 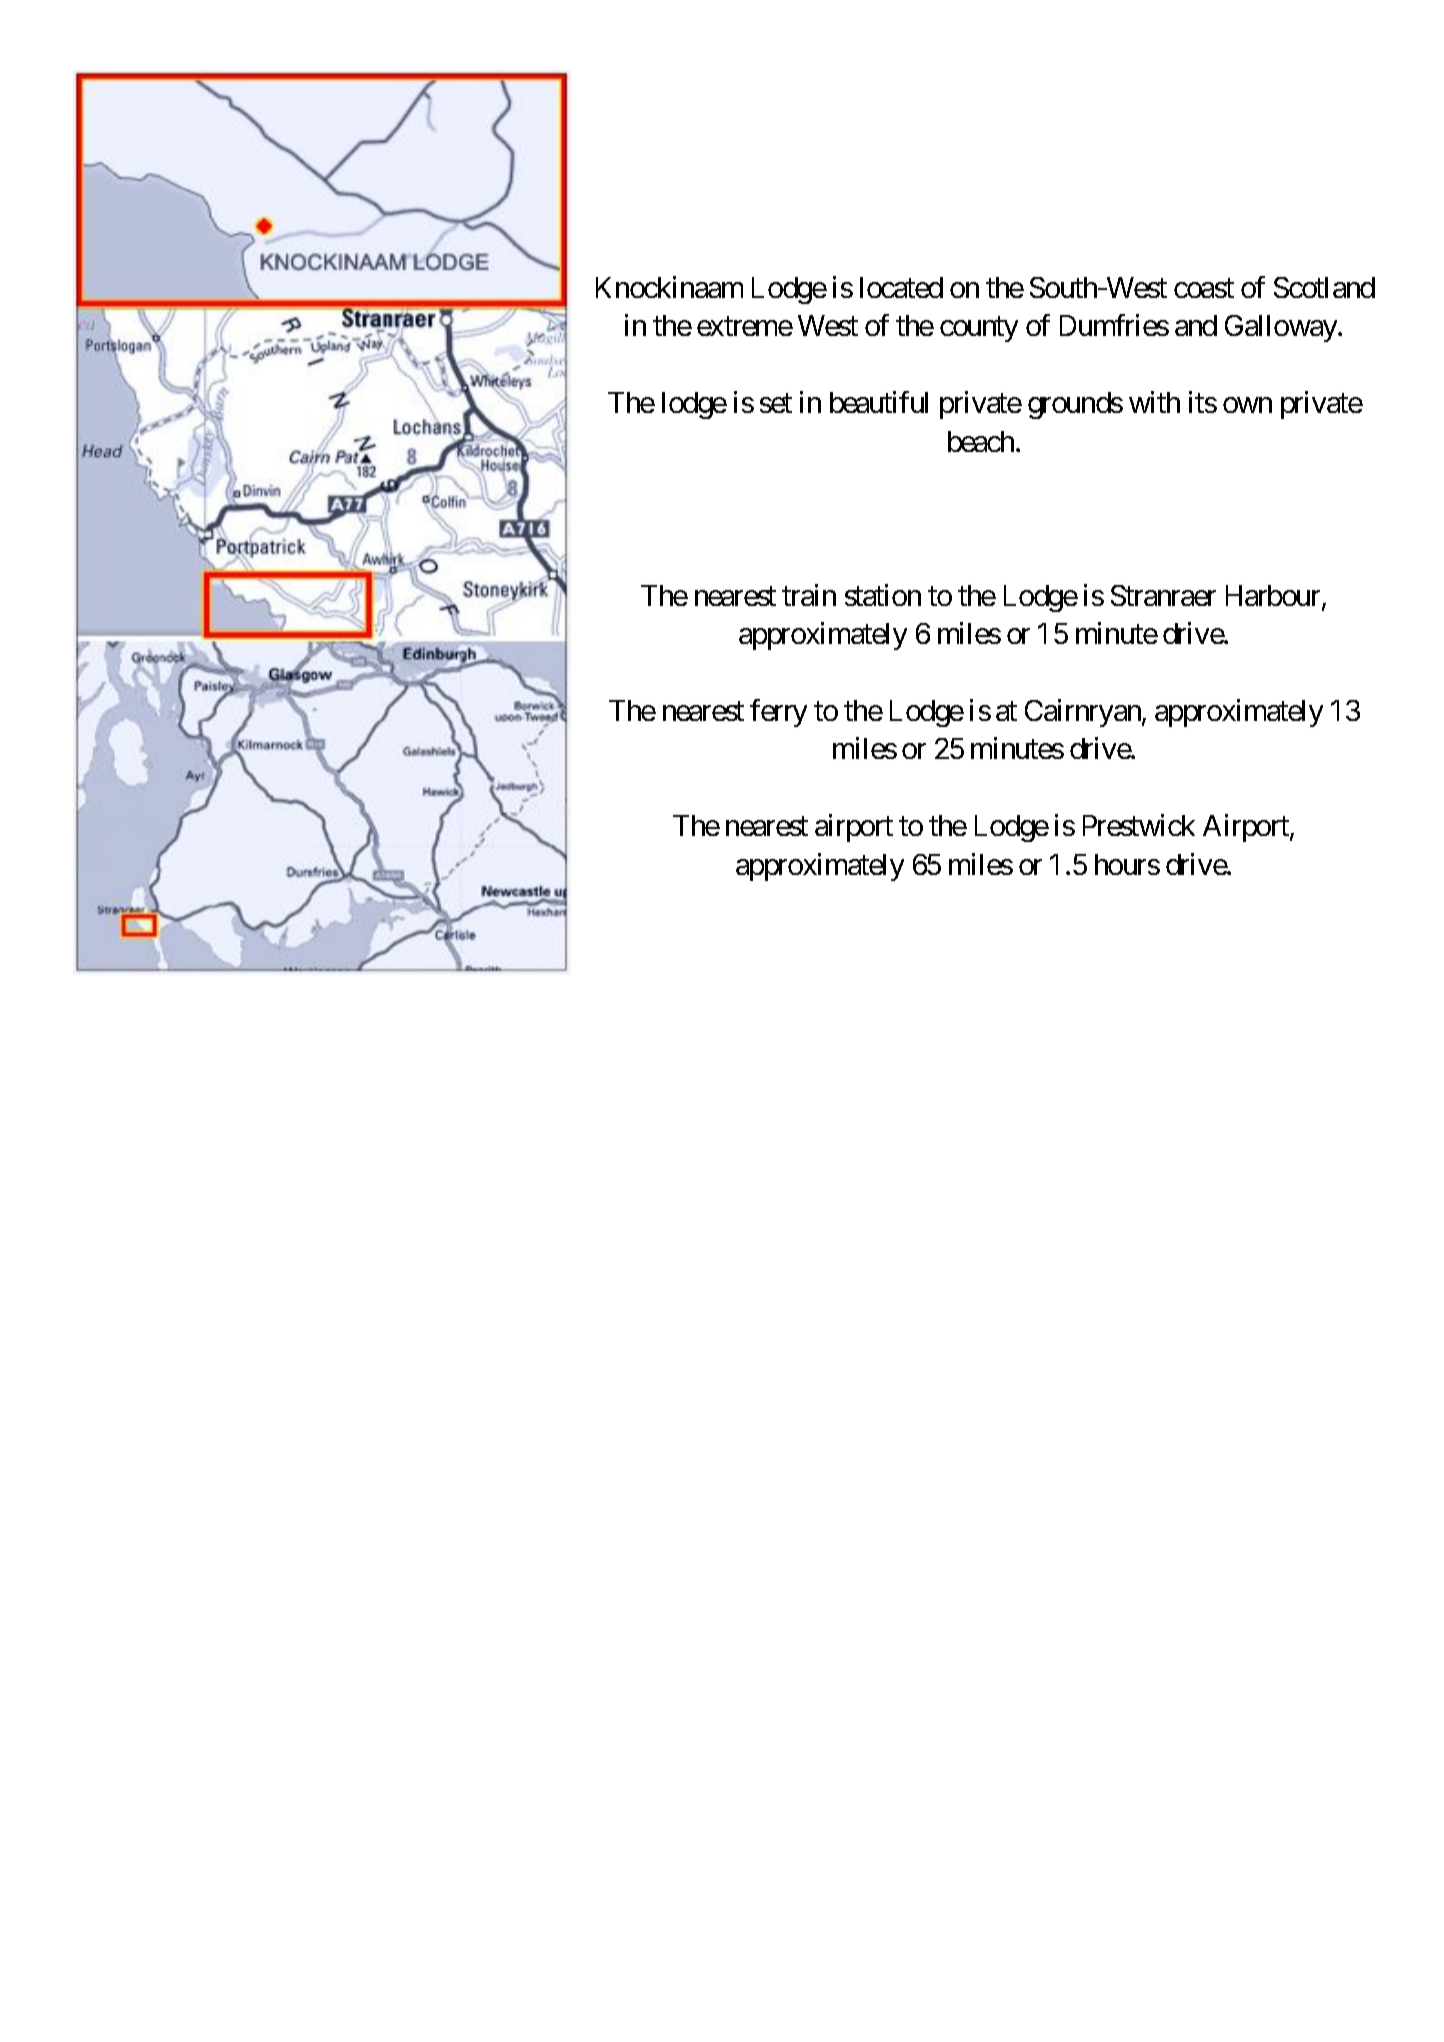 I want to click on located, so click(x=901, y=287).
